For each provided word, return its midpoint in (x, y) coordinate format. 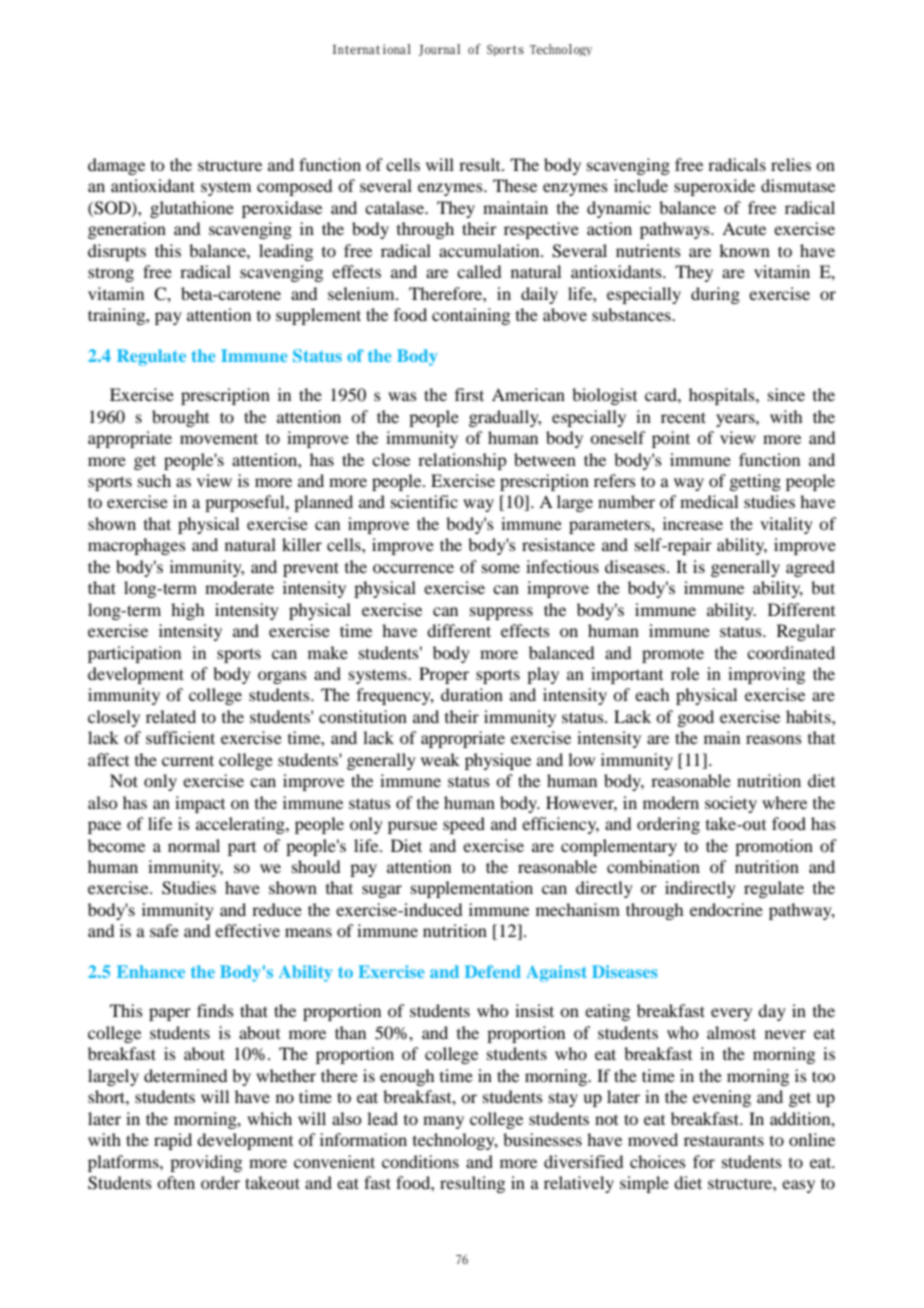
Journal (439, 50)
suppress (501, 613)
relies (791, 164)
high (187, 611)
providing (206, 1163)
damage (116, 166)
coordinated (791, 652)
